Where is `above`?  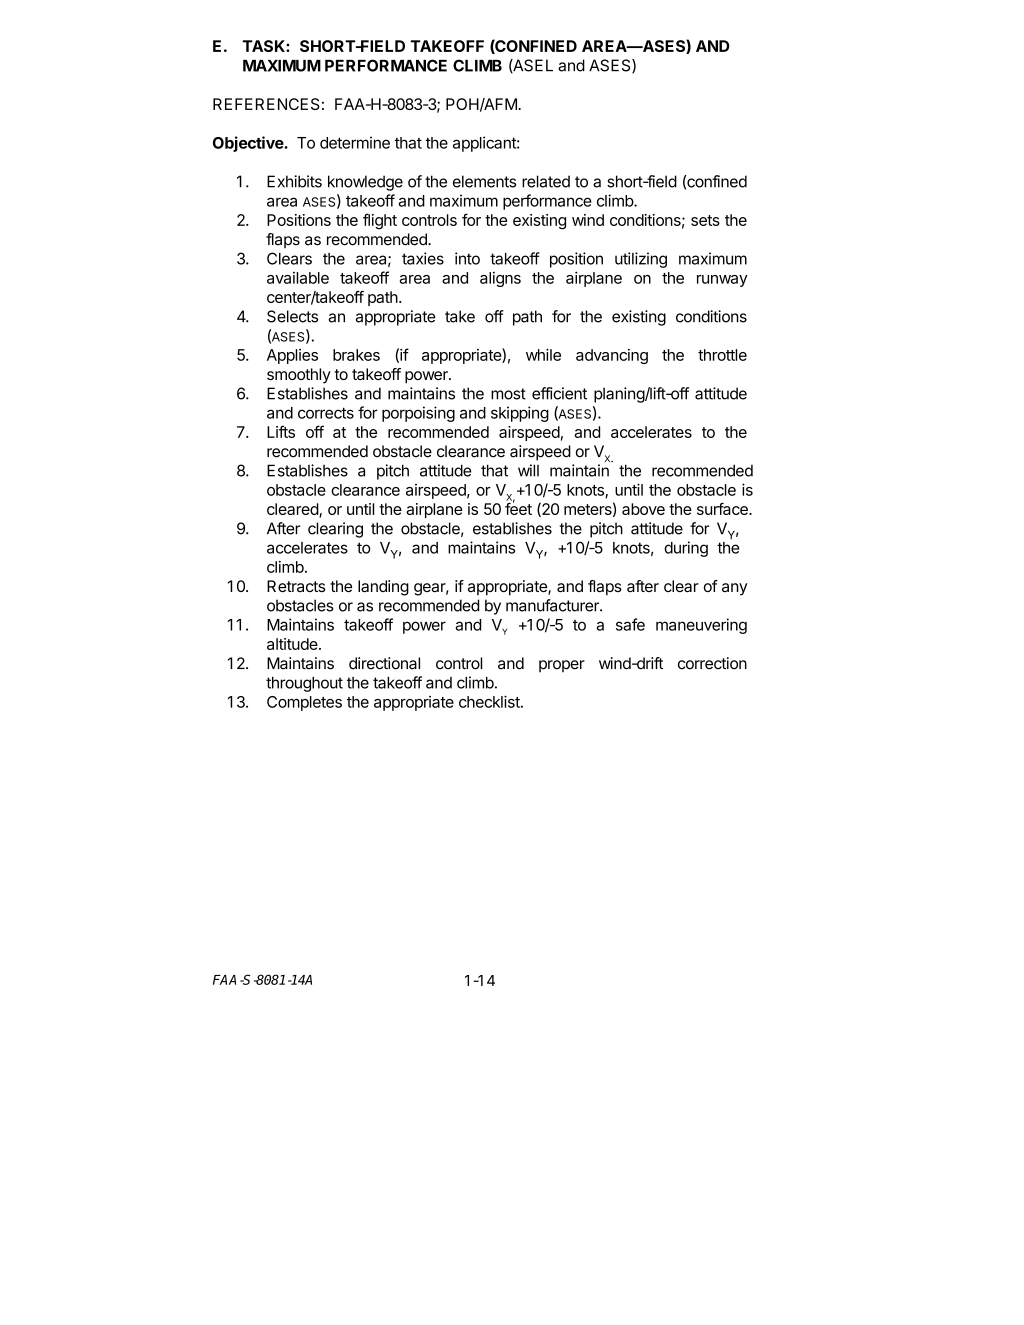
above is located at coordinates (643, 509).
